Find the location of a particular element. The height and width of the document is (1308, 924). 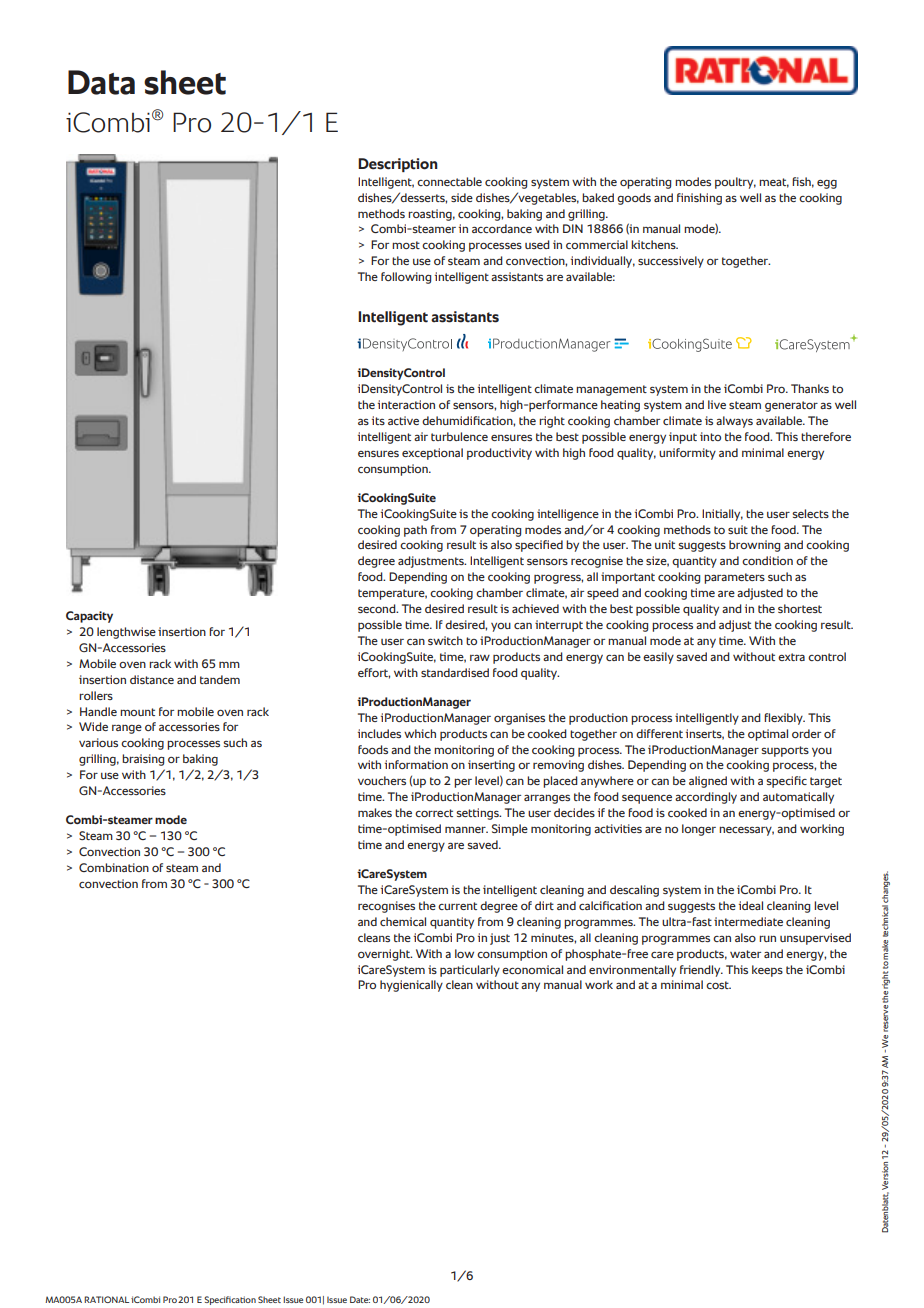

hygienically is located at coordinates (411, 986).
